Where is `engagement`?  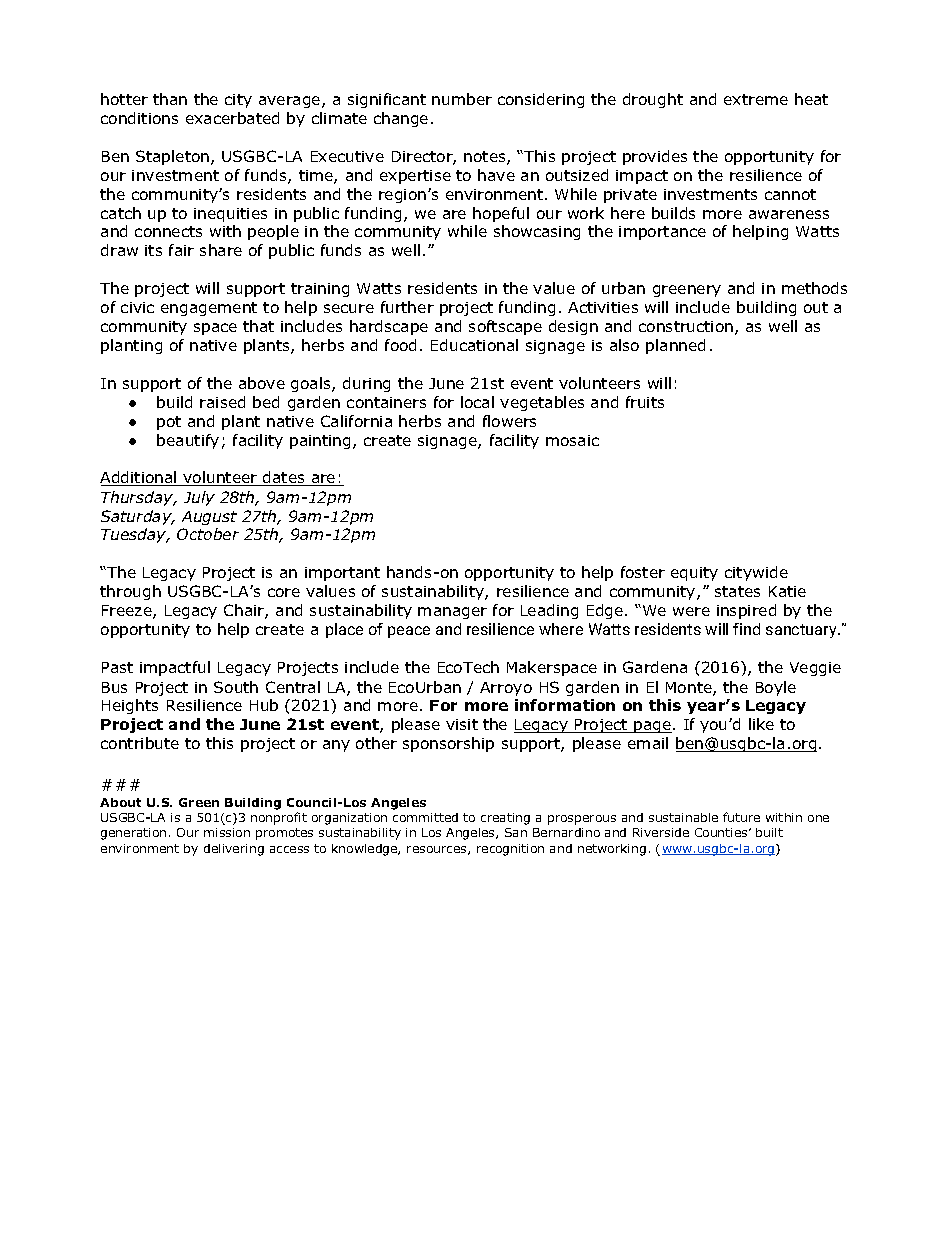 engagement is located at coordinates (209, 309).
